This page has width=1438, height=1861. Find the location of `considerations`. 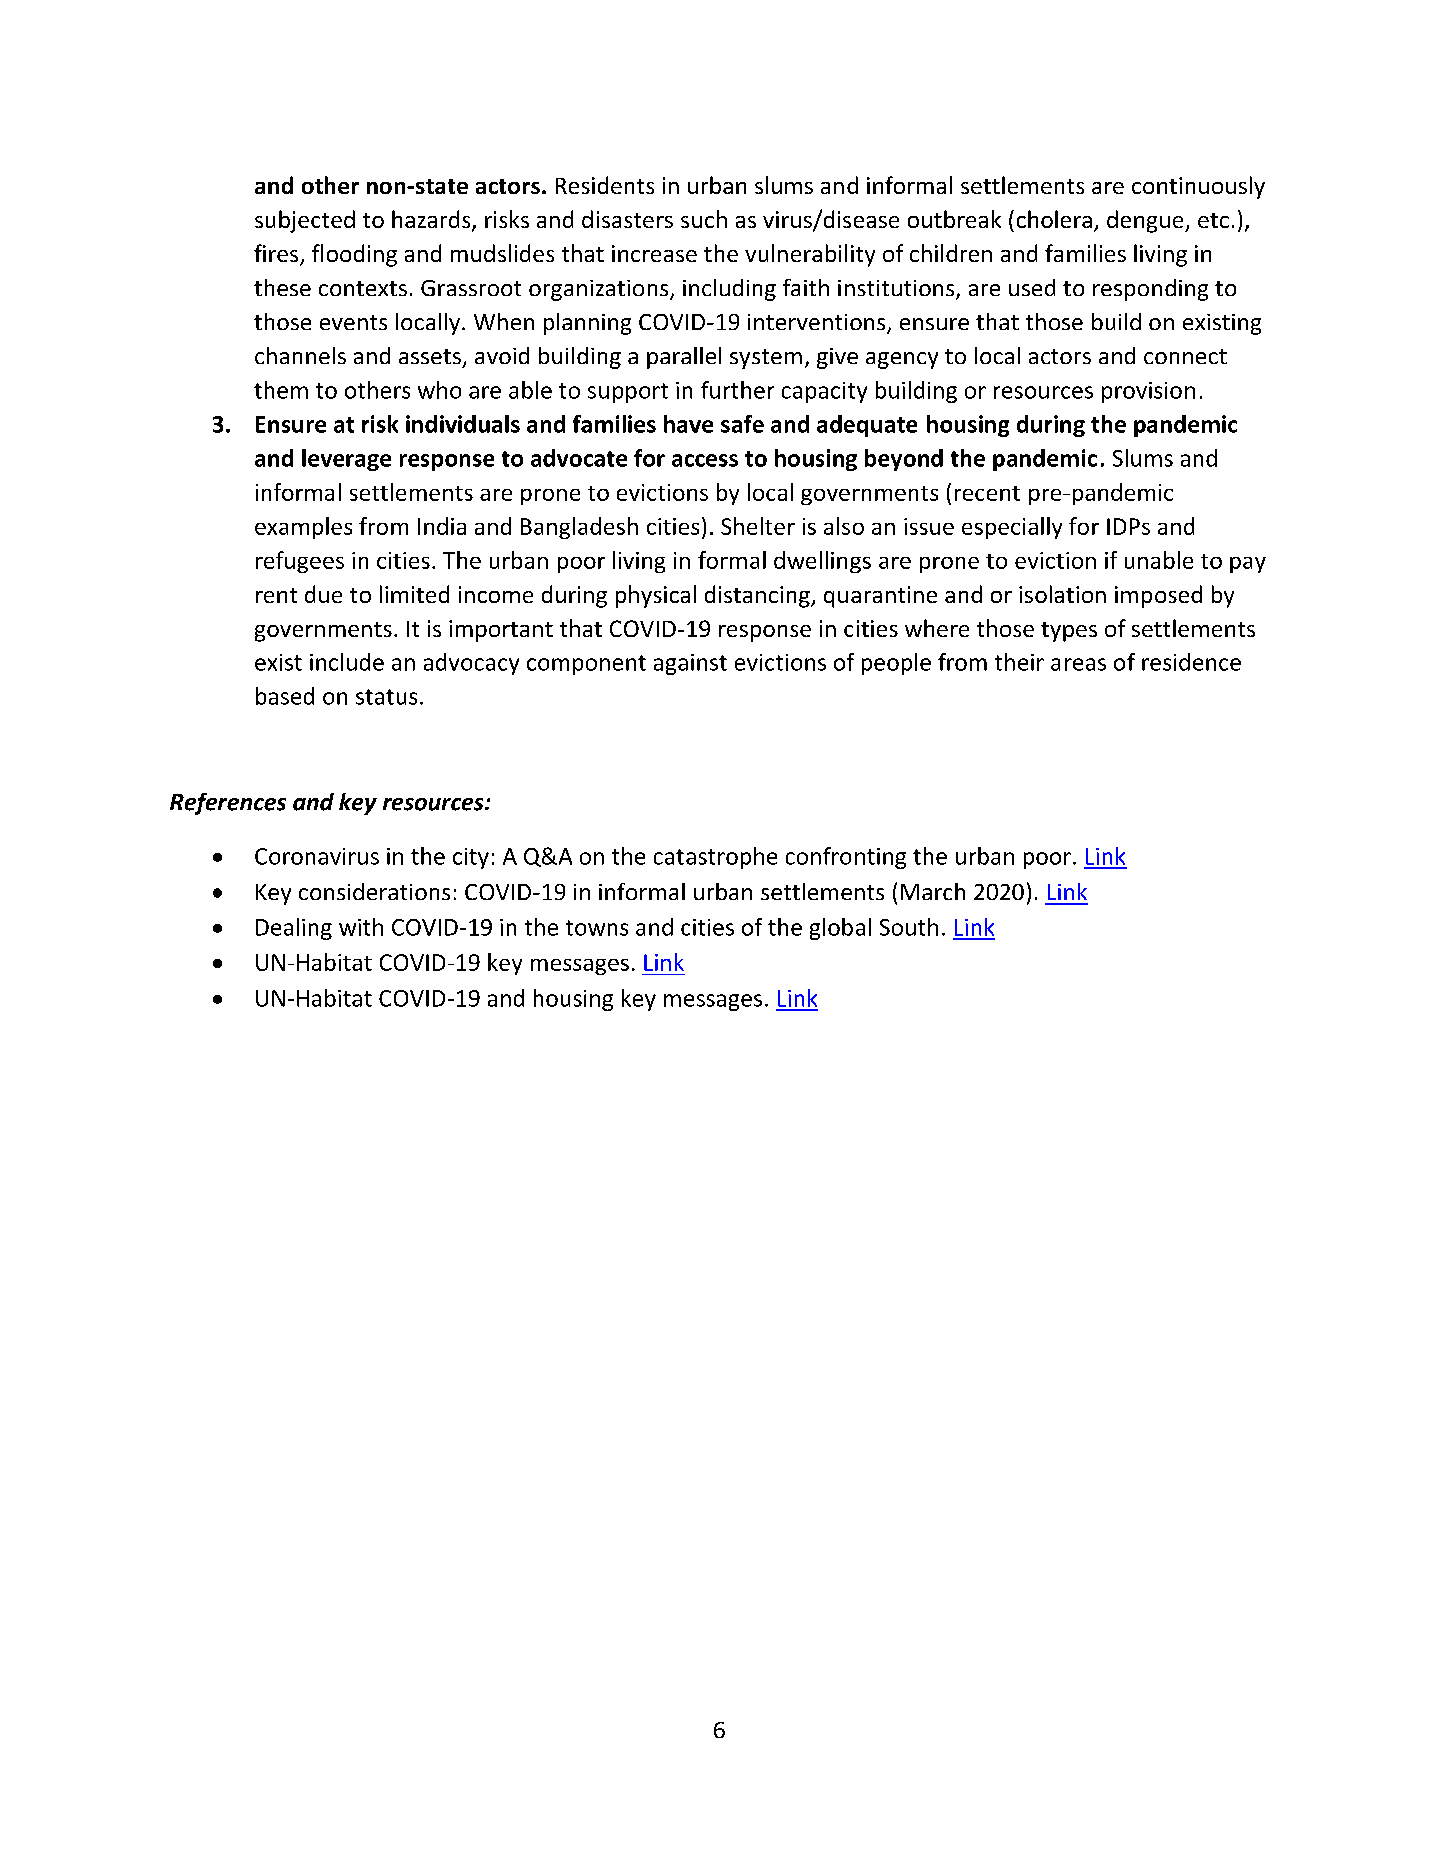

considerations is located at coordinates (374, 891).
